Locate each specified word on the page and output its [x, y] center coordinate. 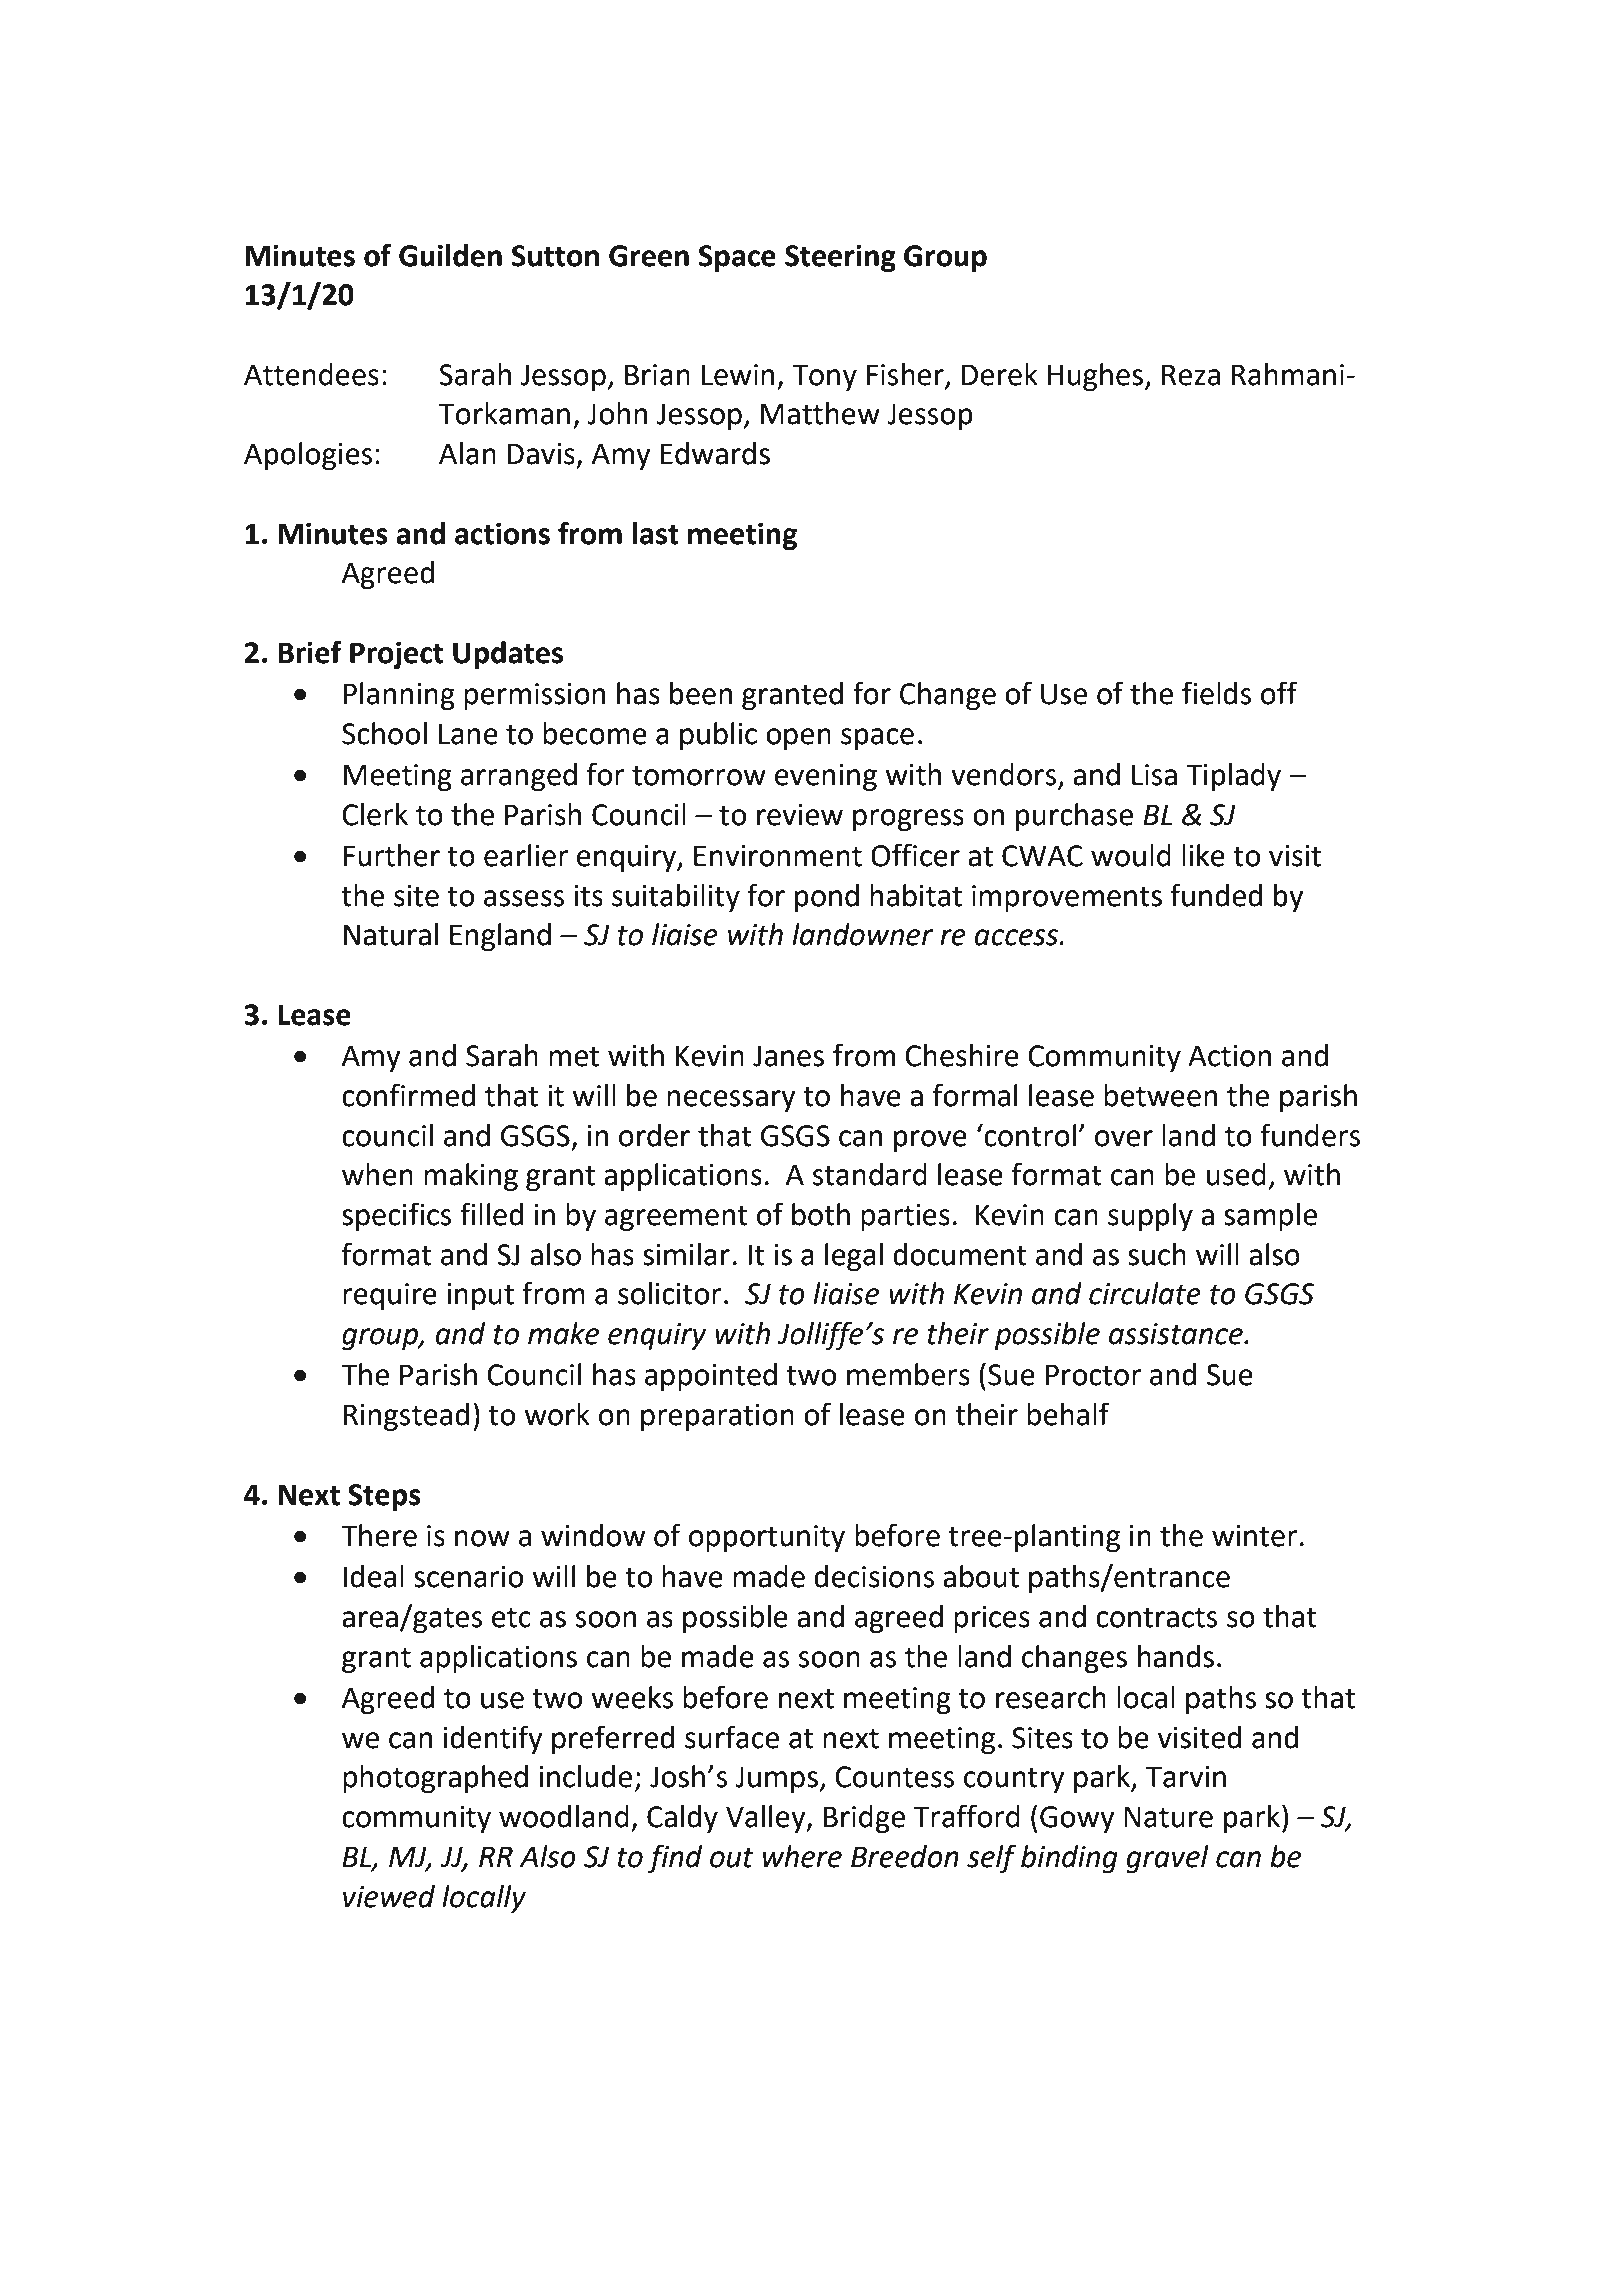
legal [854, 1257]
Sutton [555, 256]
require [390, 1296]
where [802, 1856]
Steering [840, 258]
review [800, 815]
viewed [389, 1896]
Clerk [375, 814]
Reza [1191, 375]
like [1203, 855]
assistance [1177, 1334]
